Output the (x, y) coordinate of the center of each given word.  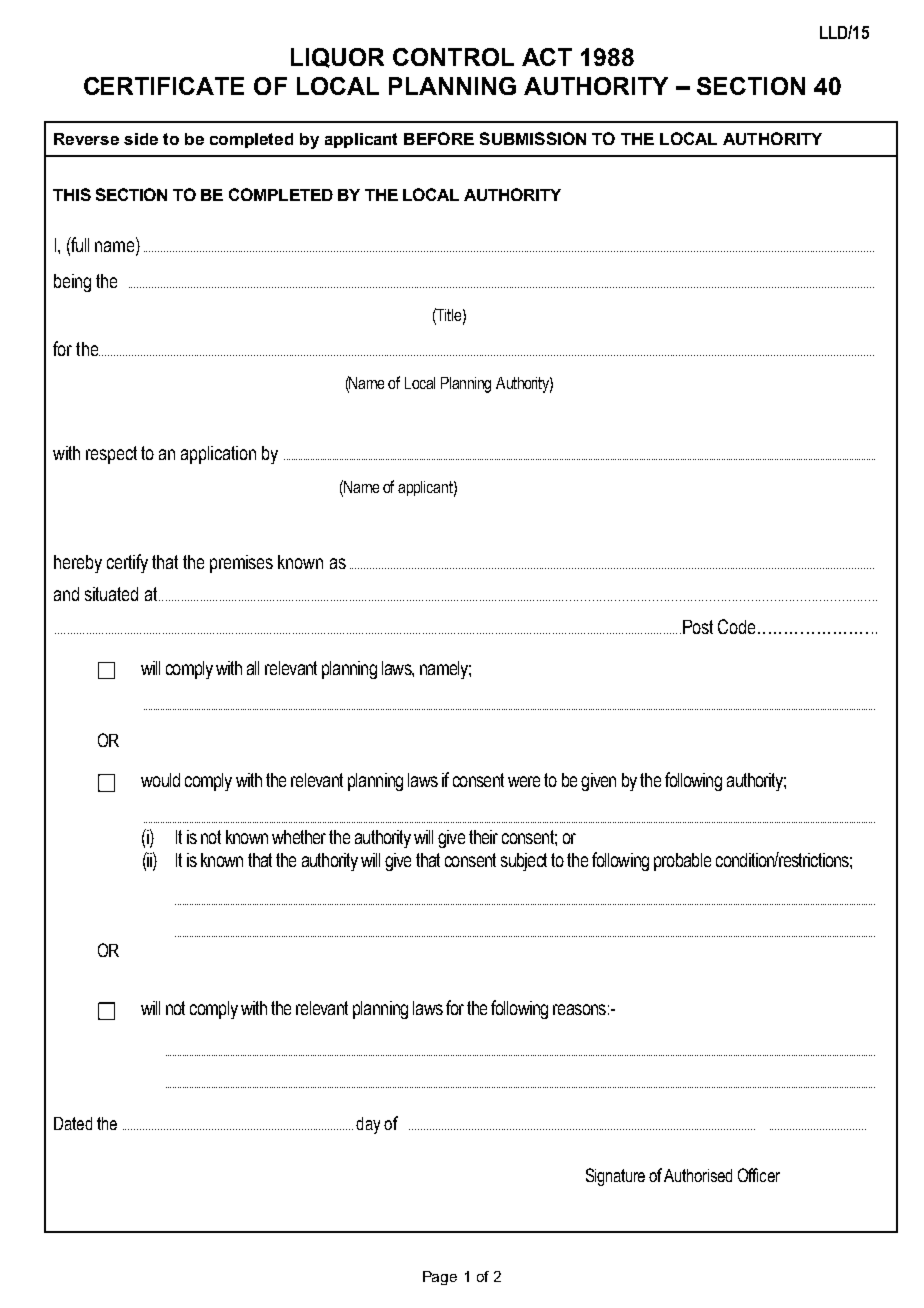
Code (736, 626)
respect (111, 455)
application (218, 455)
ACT (547, 57)
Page (440, 1278)
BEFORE (439, 138)
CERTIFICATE (164, 86)
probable (682, 862)
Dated (73, 1123)
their (483, 837)
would (160, 780)
